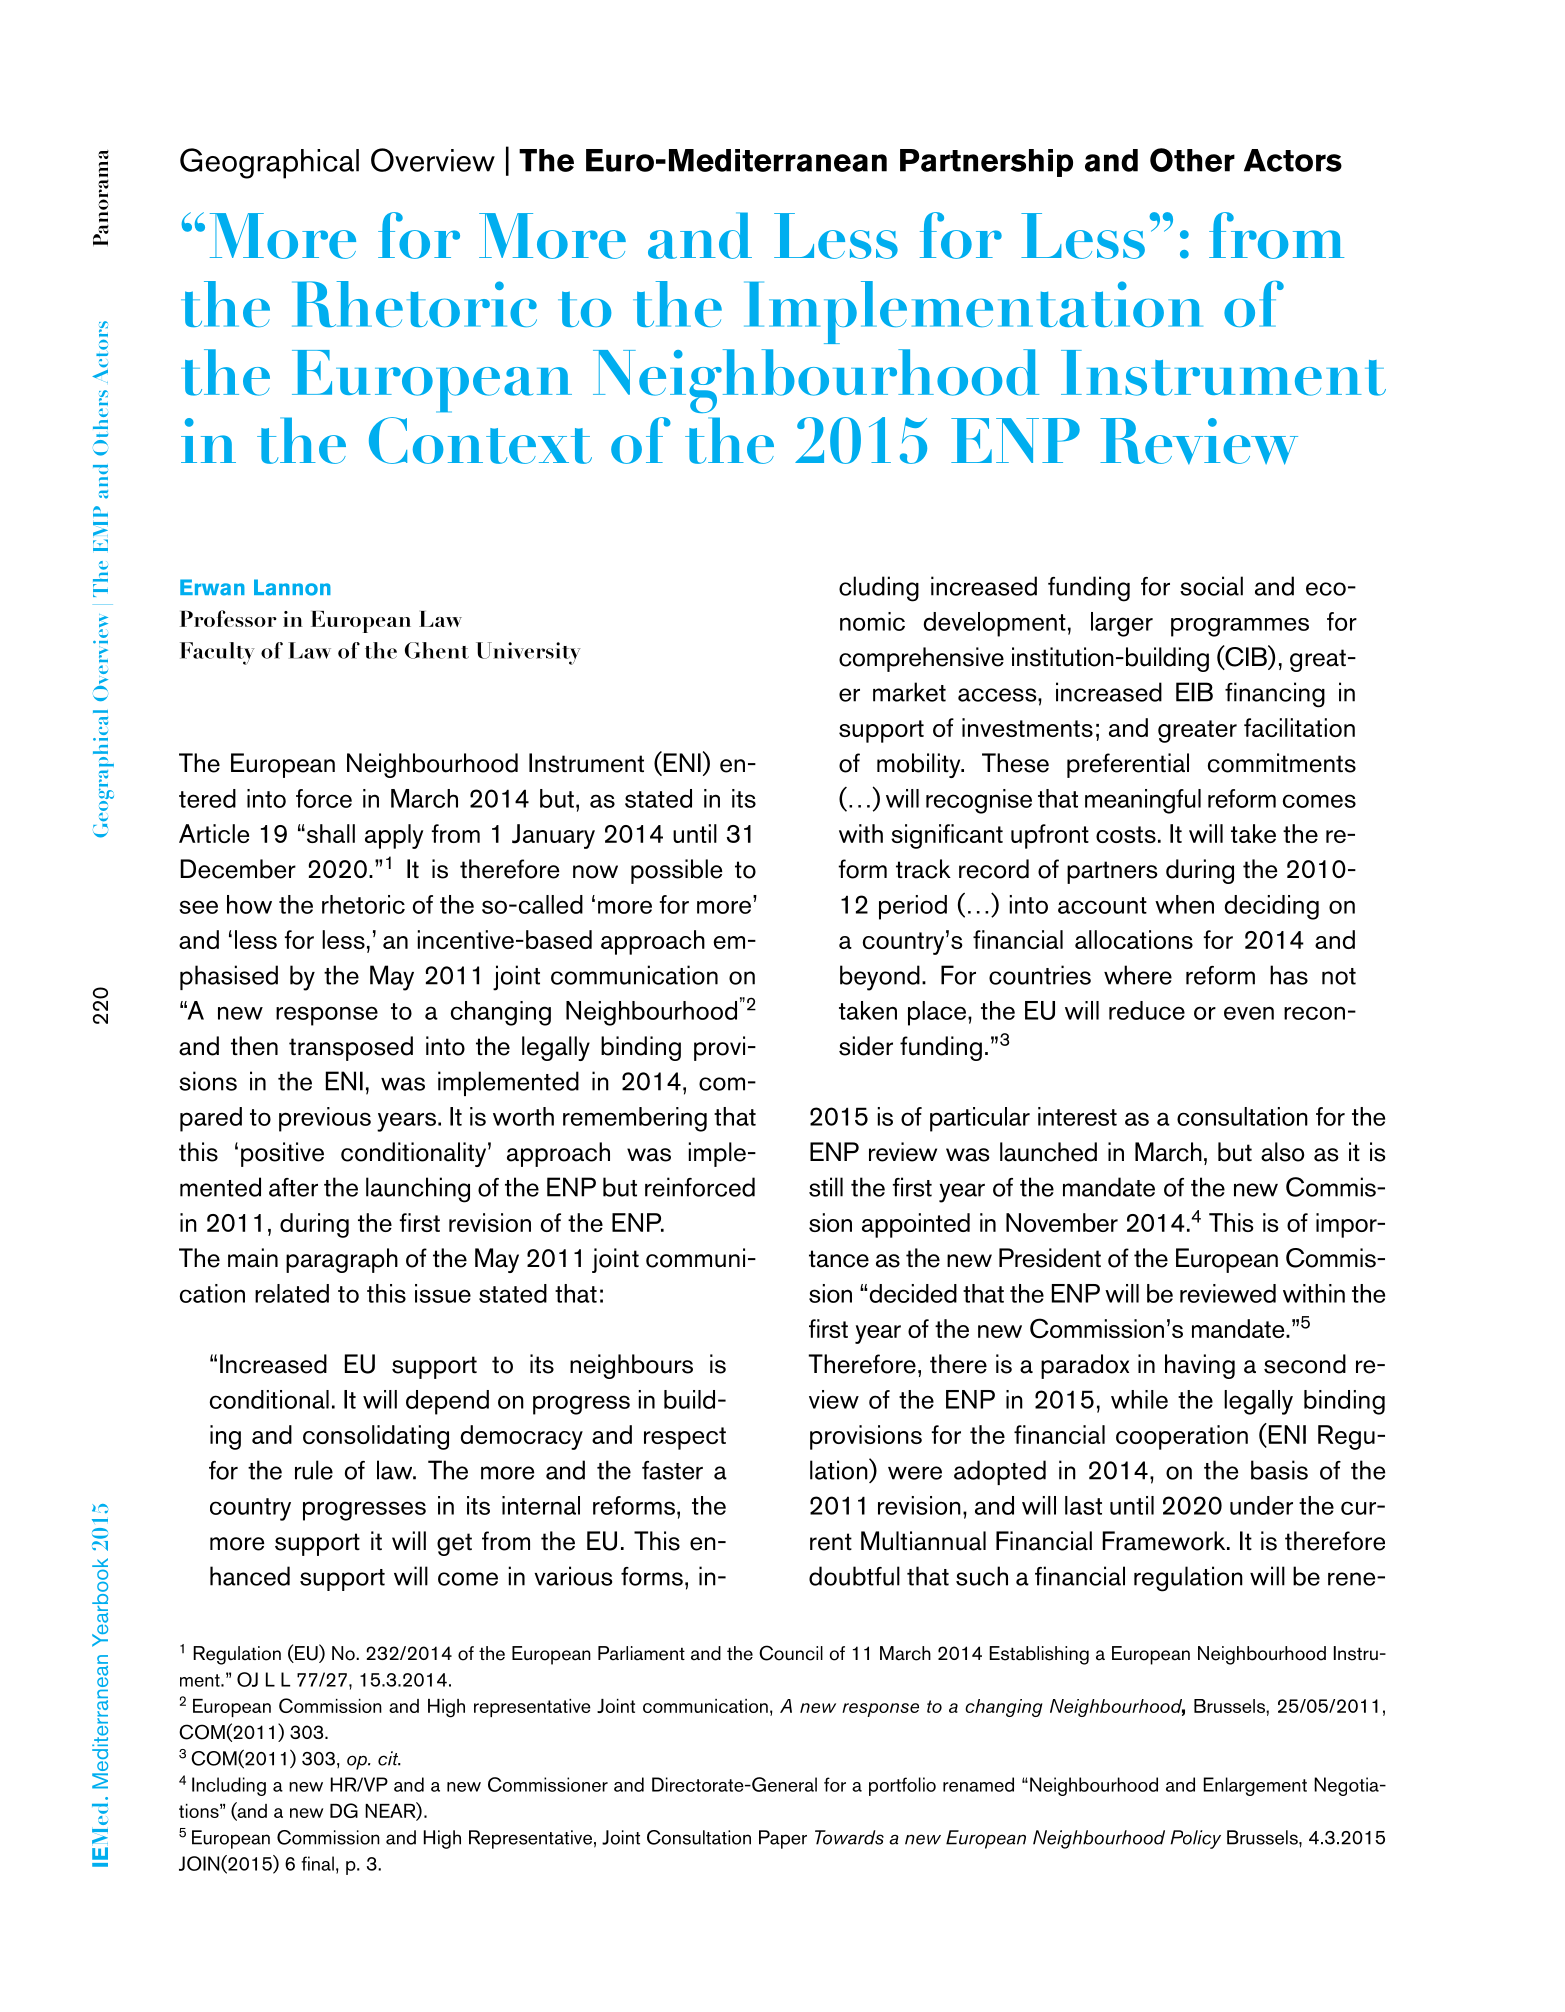 Image resolution: width=1565 pixels, height=2012 pixels. What do you see at coordinates (480, 440) in the screenshot?
I see `Context` at bounding box center [480, 440].
